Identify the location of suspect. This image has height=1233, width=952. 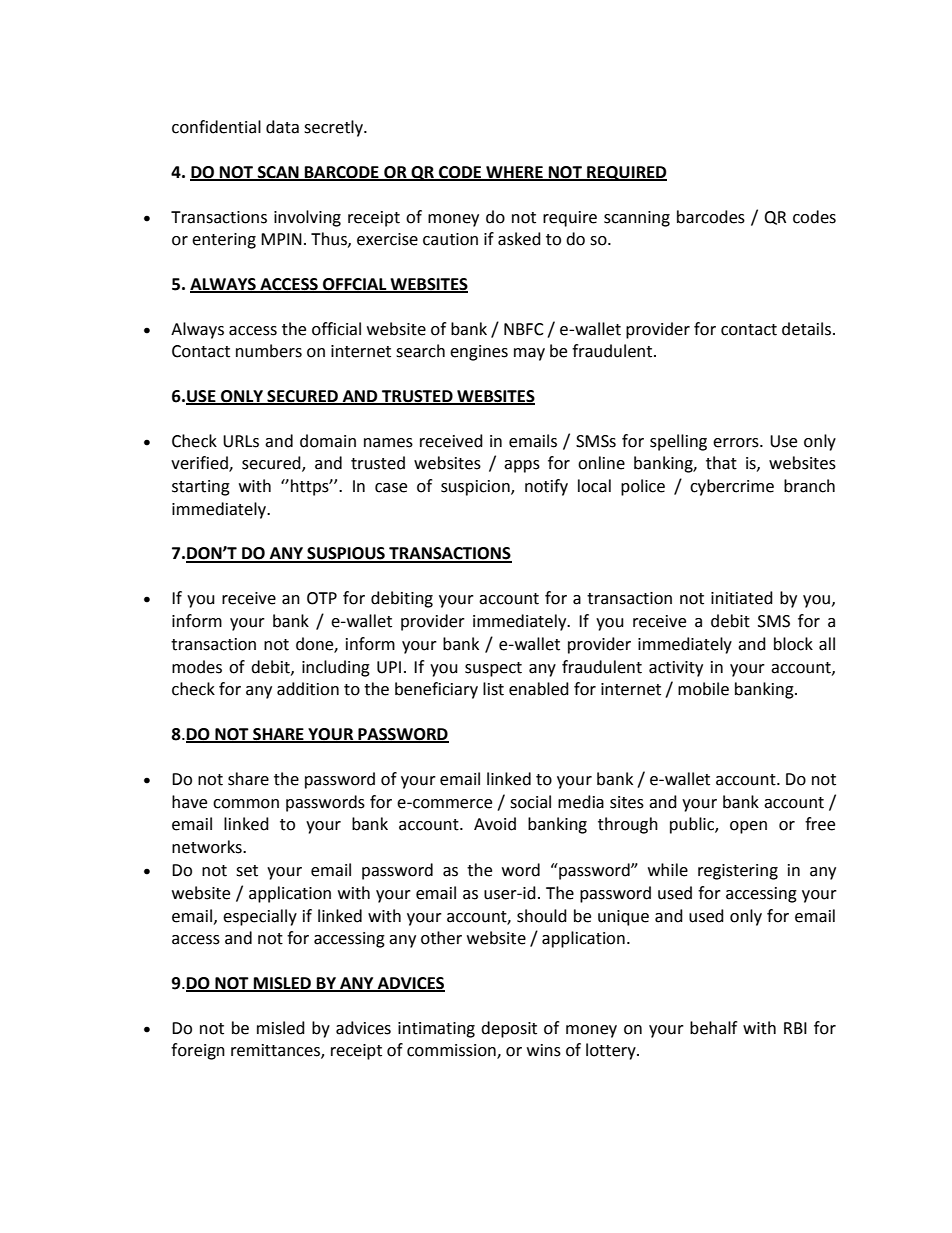
(493, 669).
